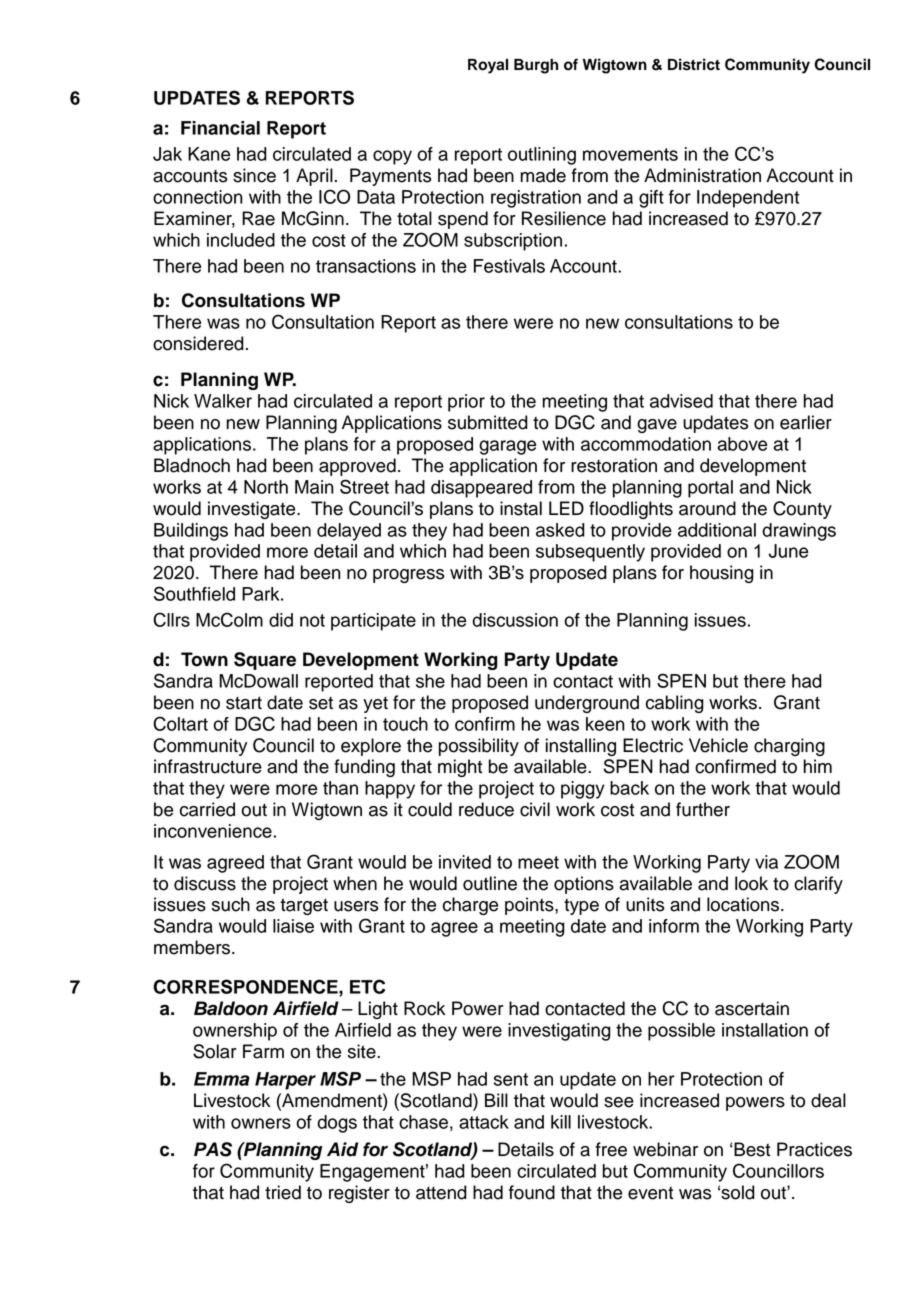 This screenshot has height=1308, width=924. I want to click on PAS, so click(213, 1149).
